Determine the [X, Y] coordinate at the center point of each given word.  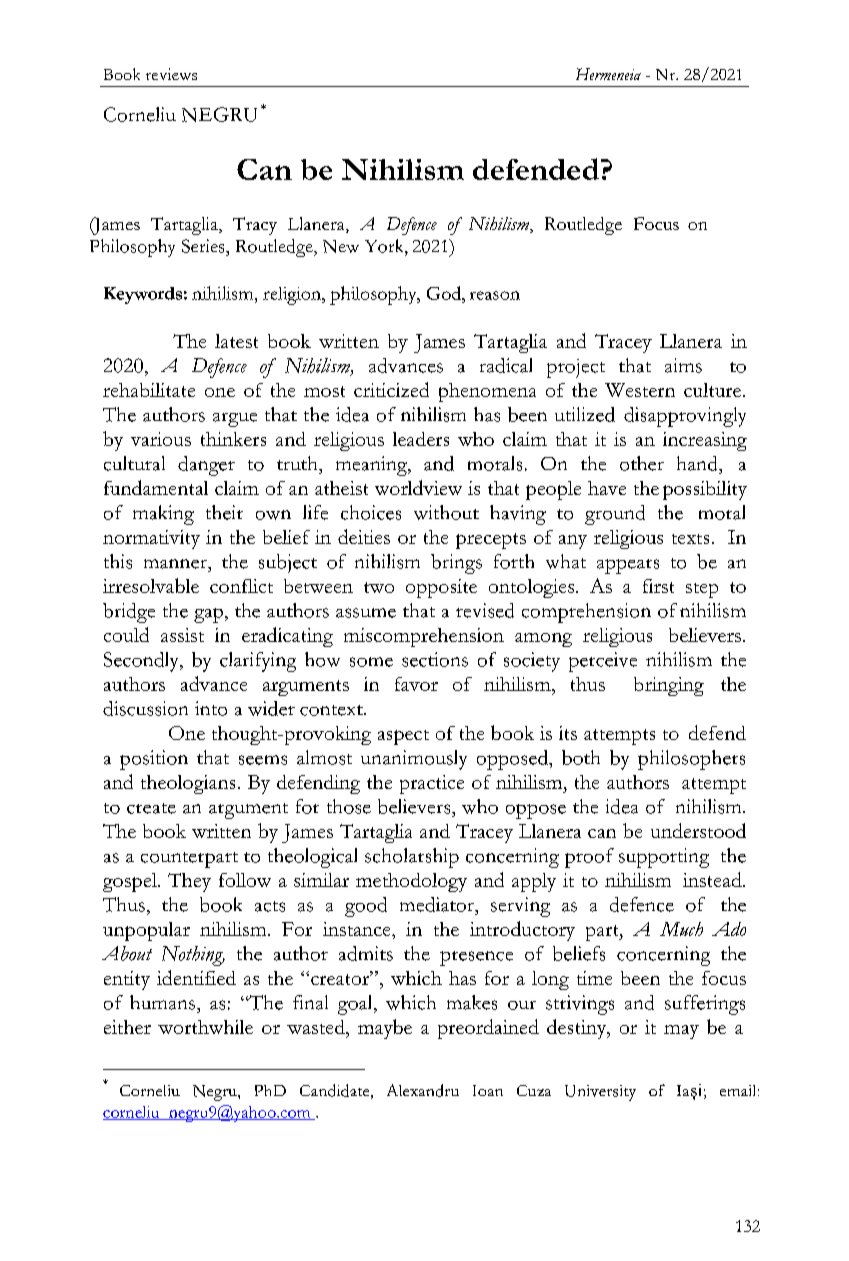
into [211, 708]
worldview [418, 487]
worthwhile [205, 1027]
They [189, 882]
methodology [411, 882]
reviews [171, 74]
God [445, 293]
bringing [669, 686]
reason [495, 295]
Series [204, 246]
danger [206, 466]
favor [416, 684]
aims [683, 365]
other [642, 463]
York [385, 246]
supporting [664, 858]
